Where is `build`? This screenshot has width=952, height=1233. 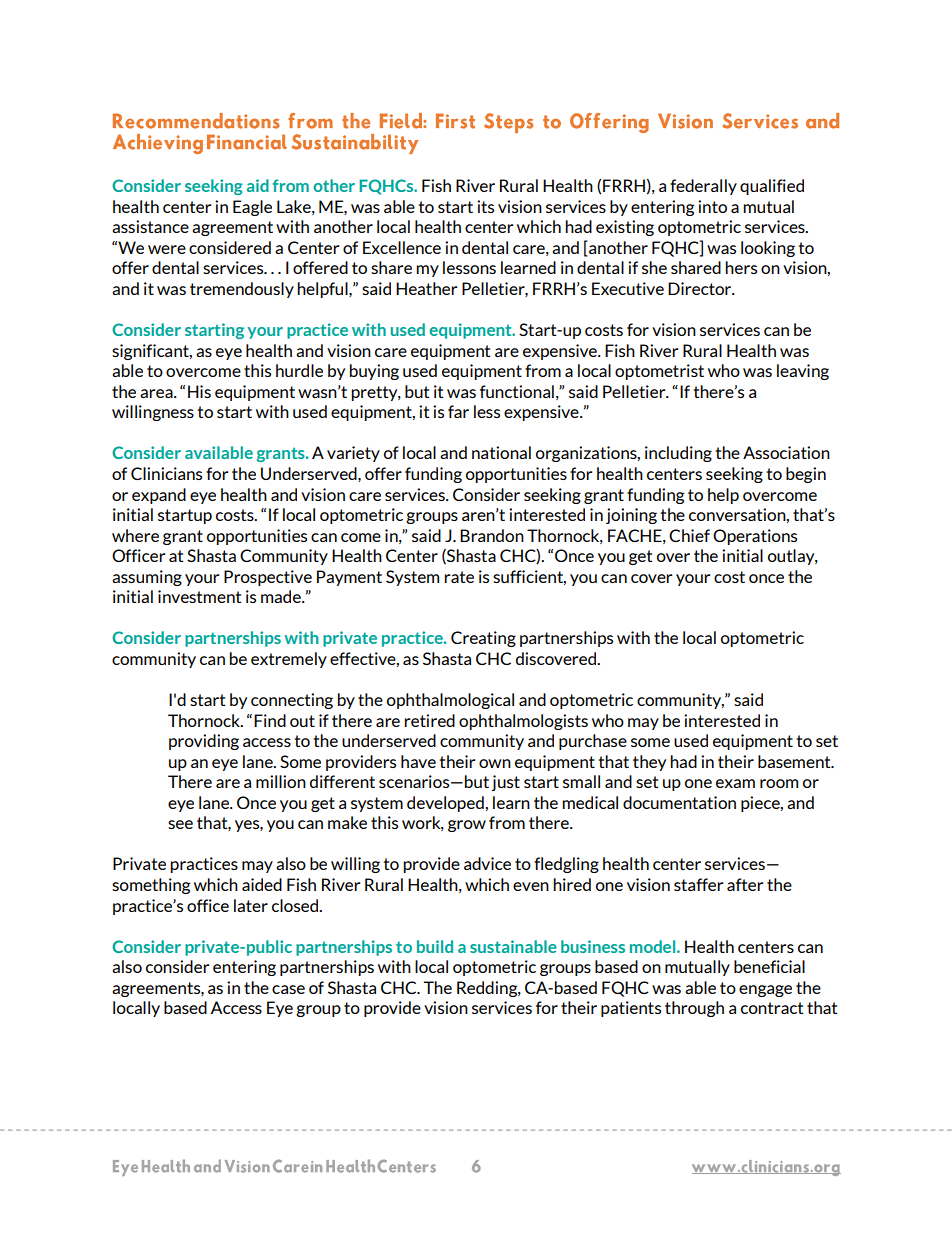
build is located at coordinates (435, 946).
